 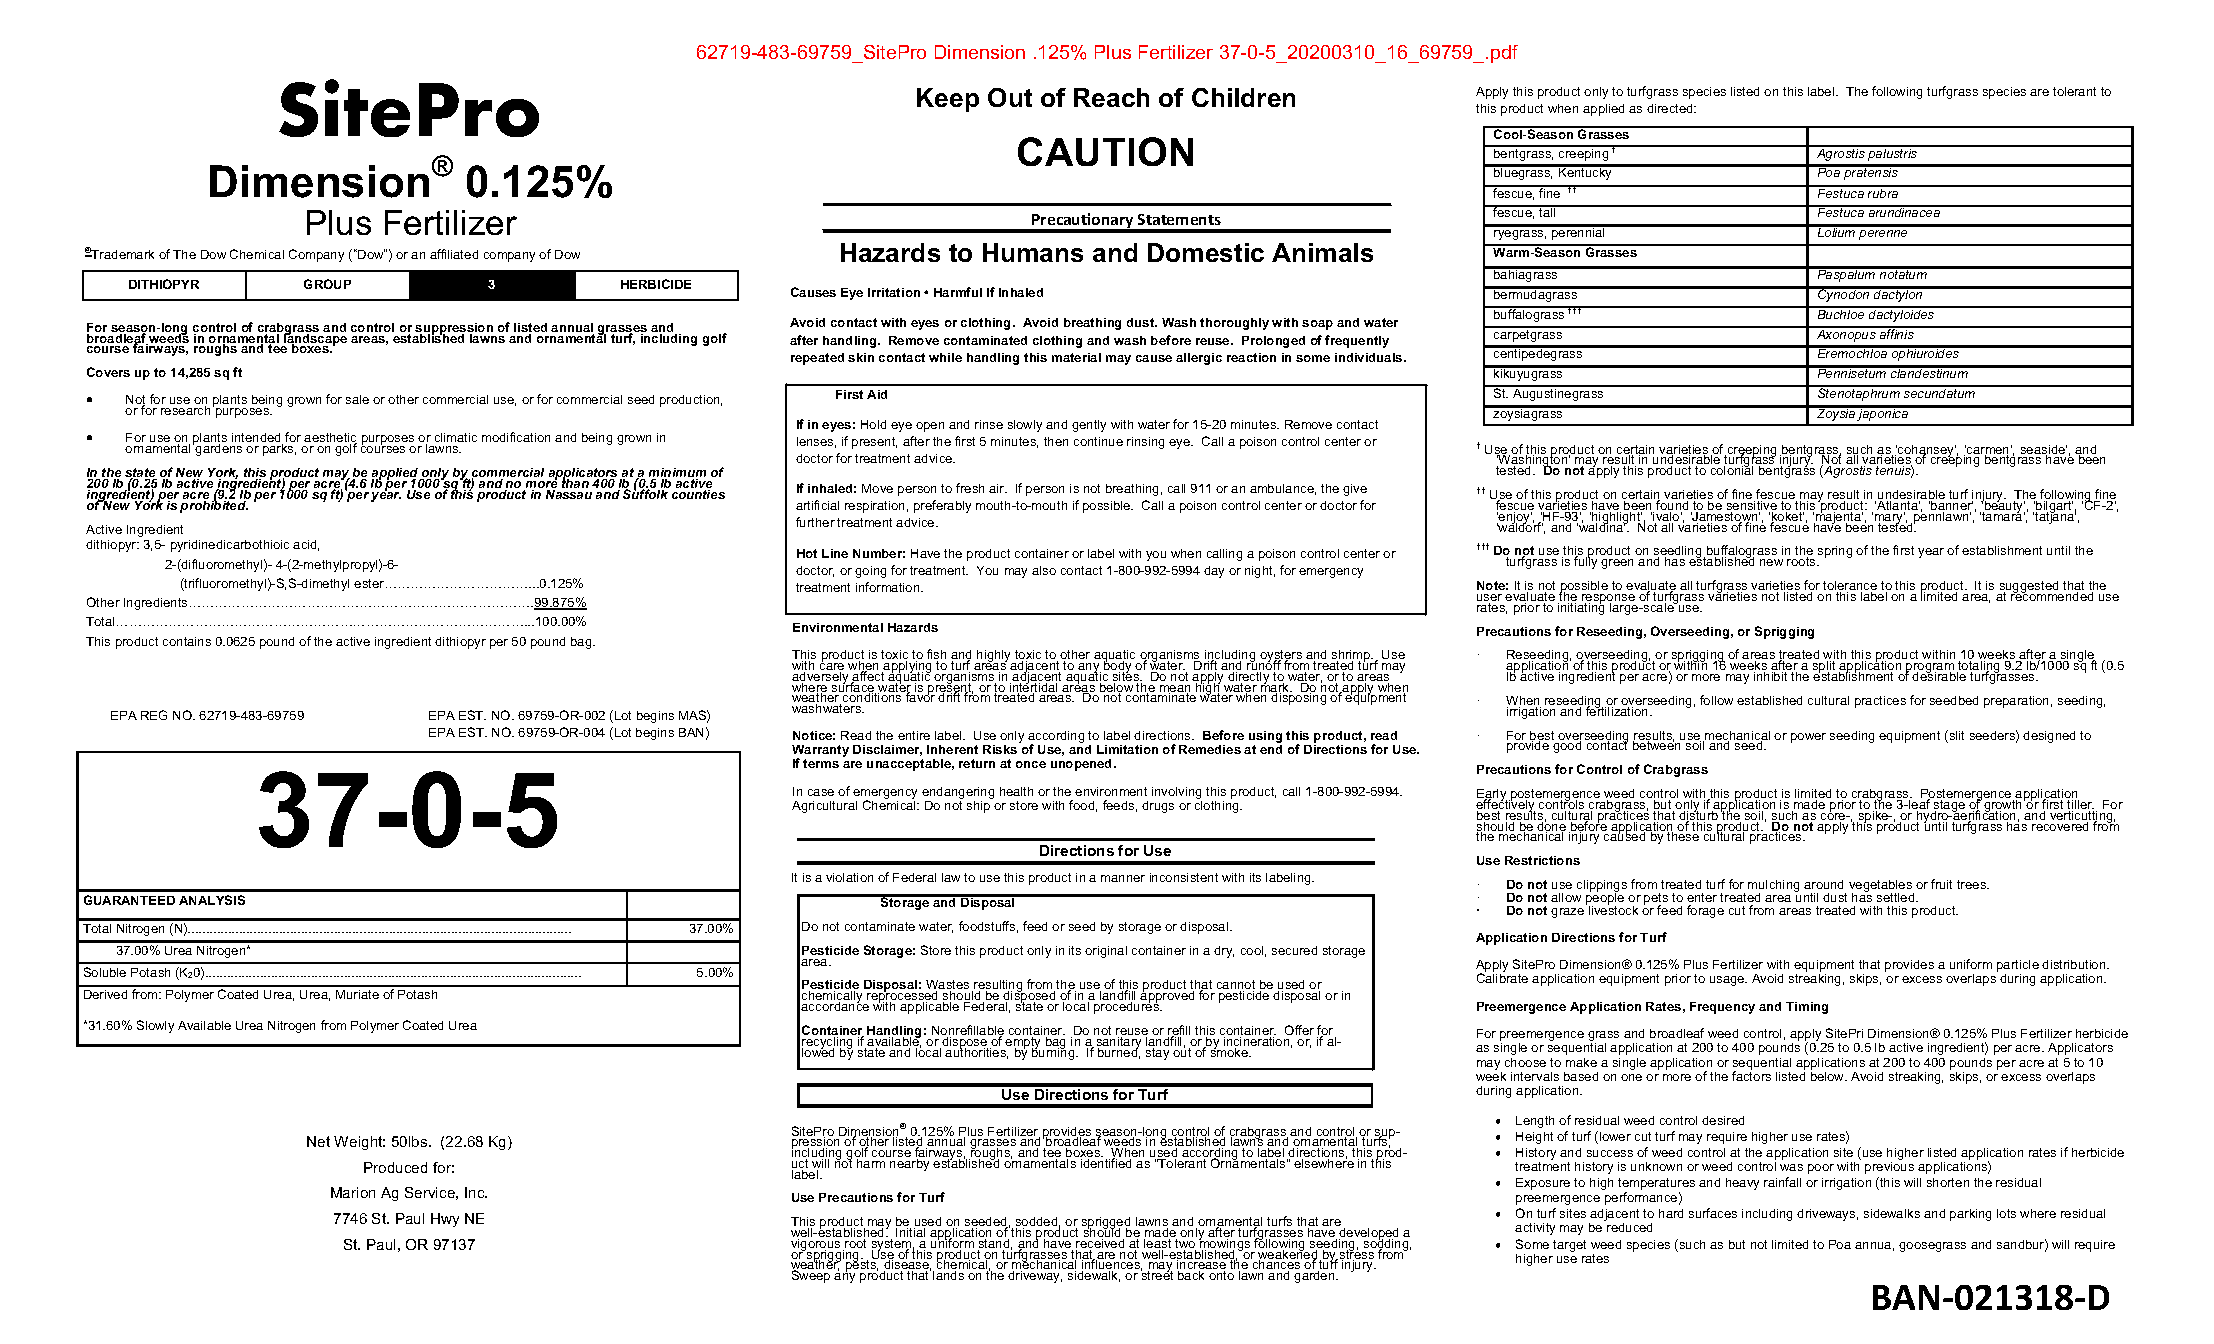 I want to click on Hwy, so click(x=445, y=1220).
